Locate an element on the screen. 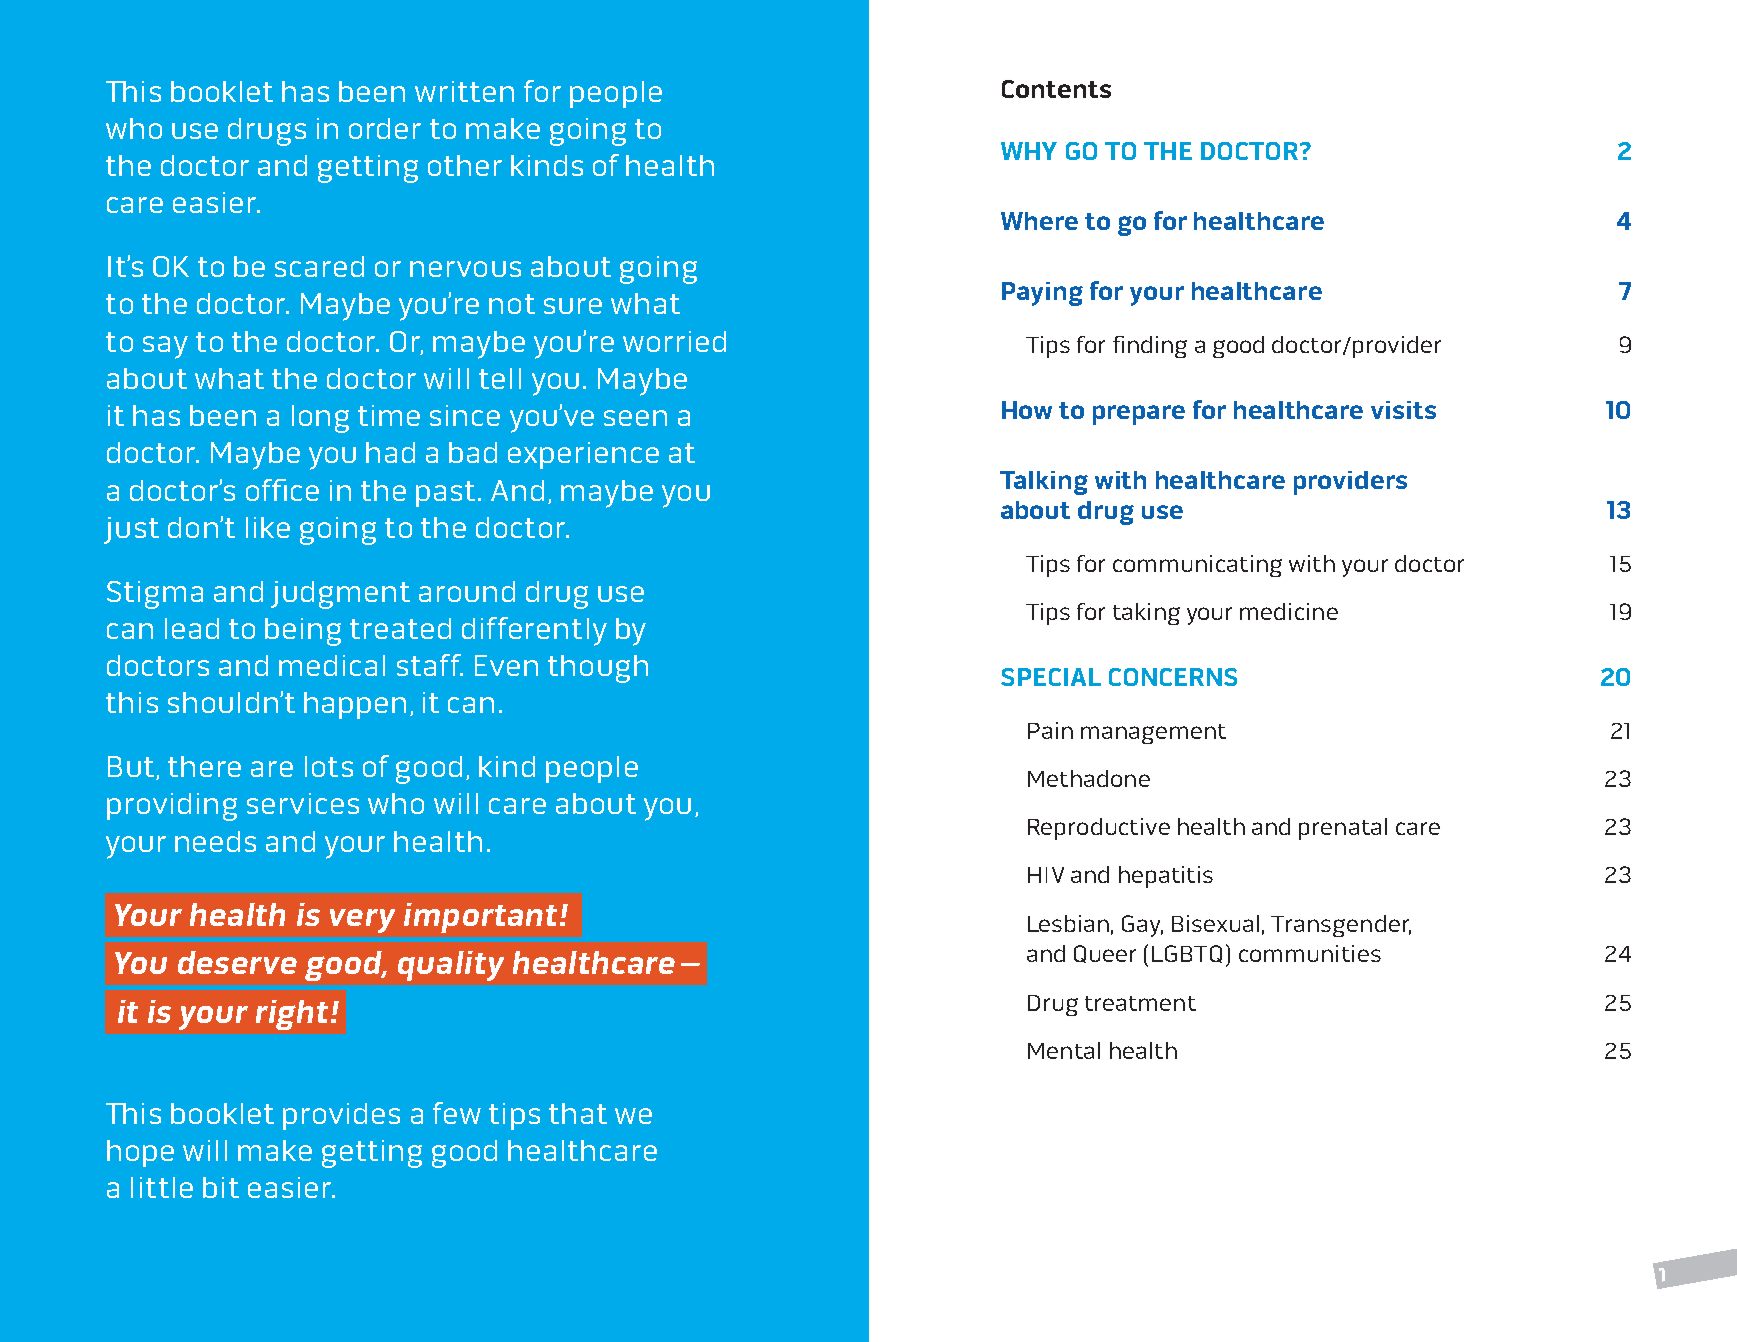 Image resolution: width=1737 pixels, height=1342 pixels. that is located at coordinates (578, 1113).
